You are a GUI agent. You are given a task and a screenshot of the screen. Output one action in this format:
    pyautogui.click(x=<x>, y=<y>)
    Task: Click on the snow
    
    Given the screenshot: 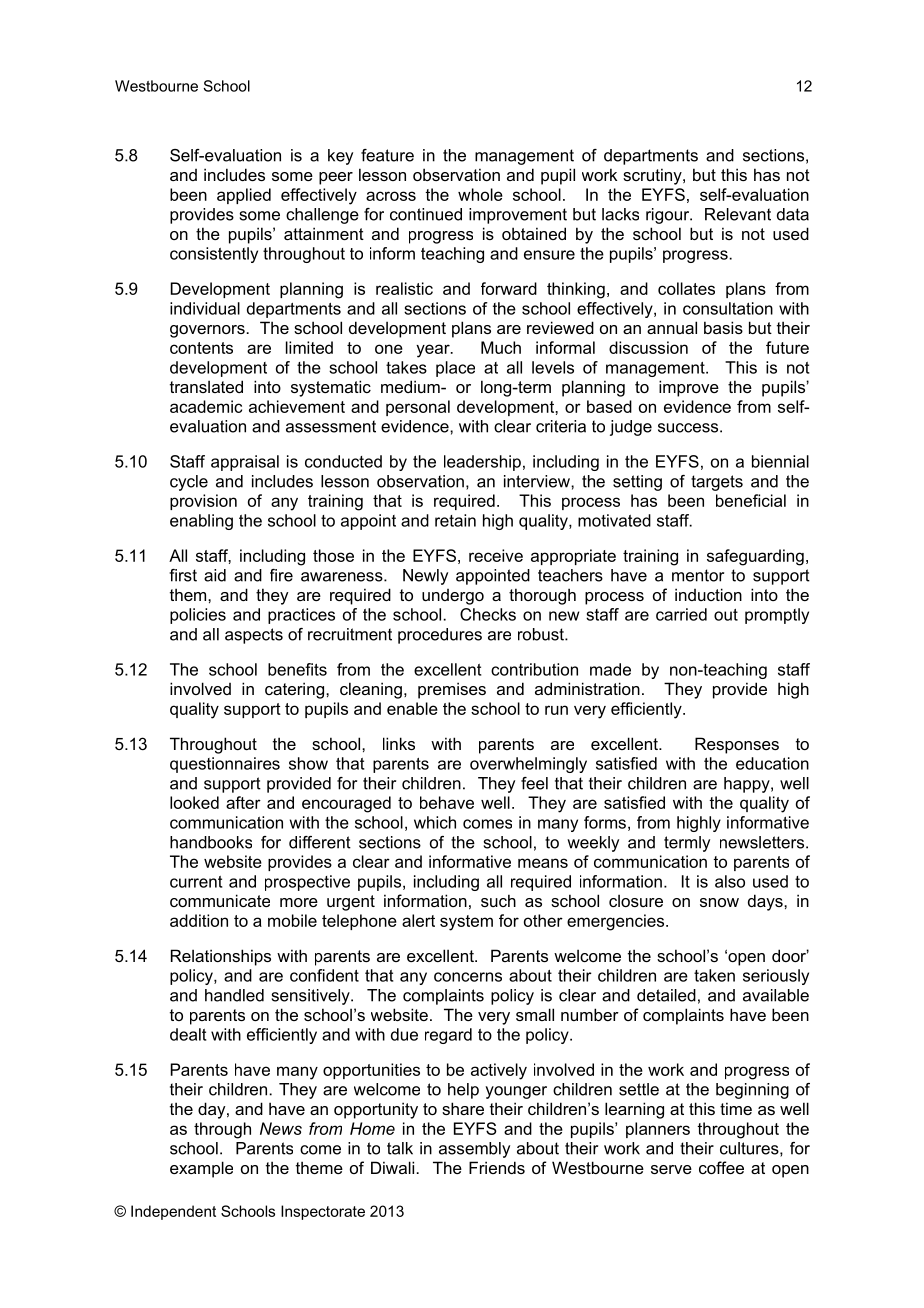 What is the action you would take?
    pyautogui.click(x=719, y=902)
